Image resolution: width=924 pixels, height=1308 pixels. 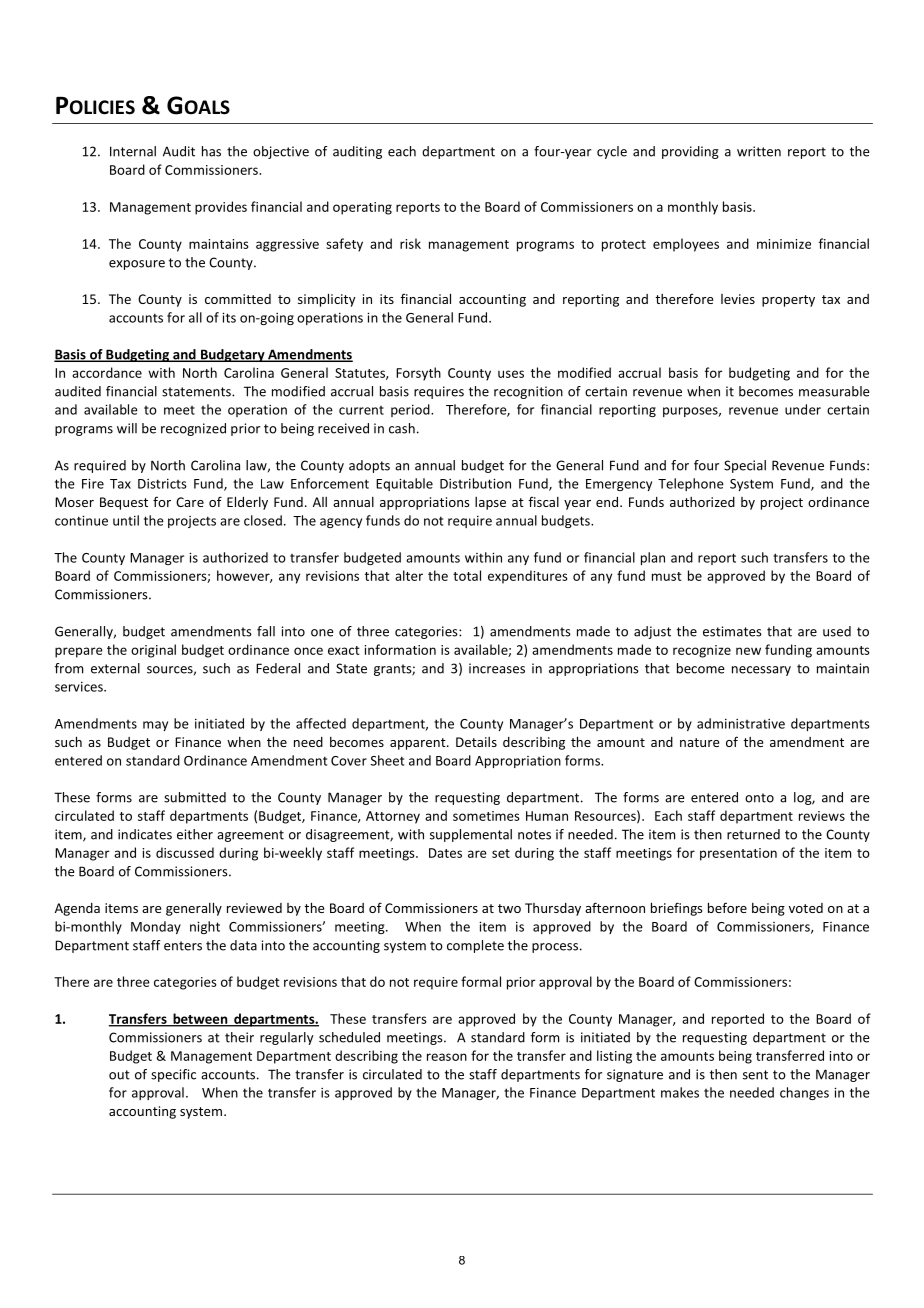 What do you see at coordinates (447, 1057) in the page?
I see `reason` at bounding box center [447, 1057].
